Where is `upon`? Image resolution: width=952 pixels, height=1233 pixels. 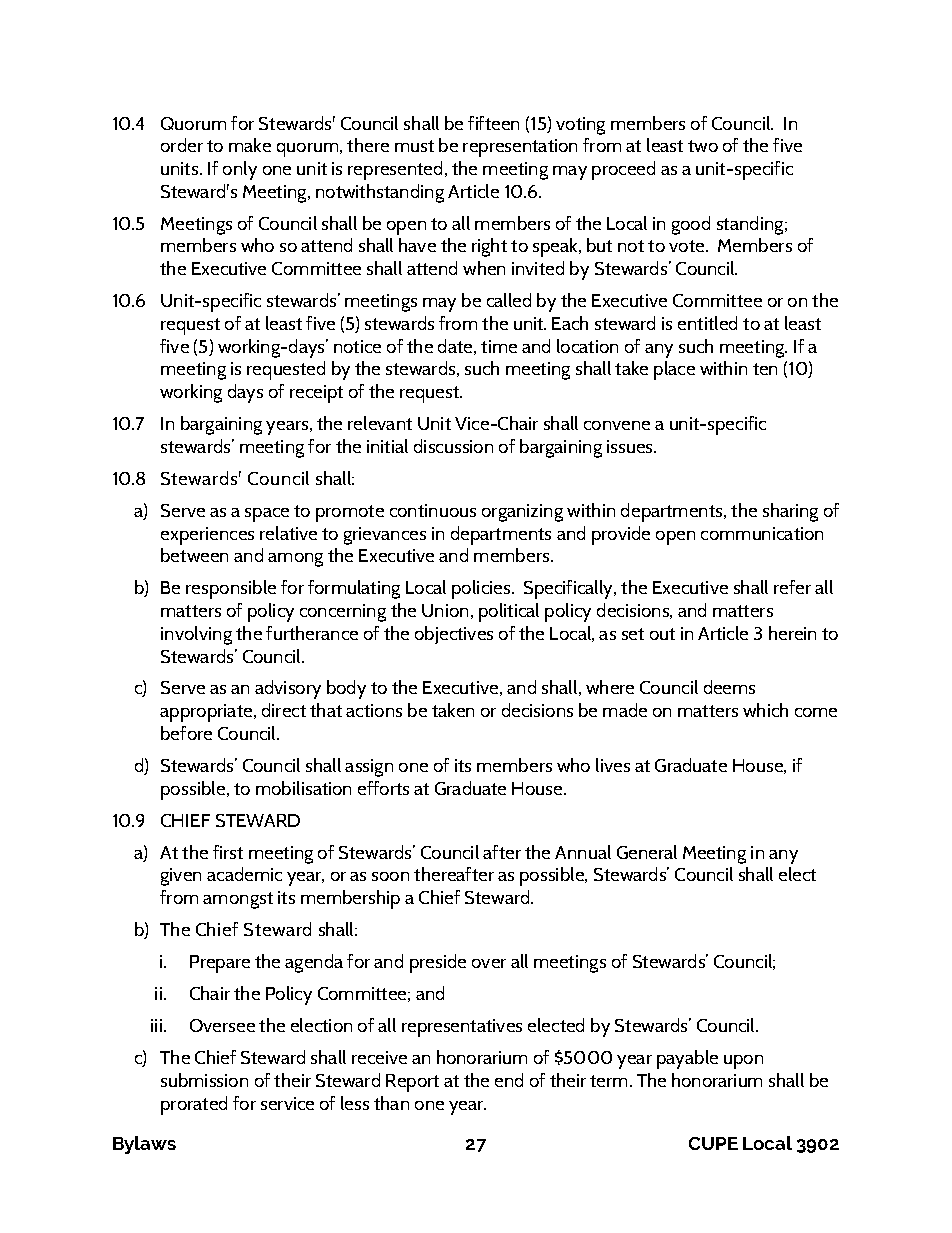
upon is located at coordinates (743, 1062).
